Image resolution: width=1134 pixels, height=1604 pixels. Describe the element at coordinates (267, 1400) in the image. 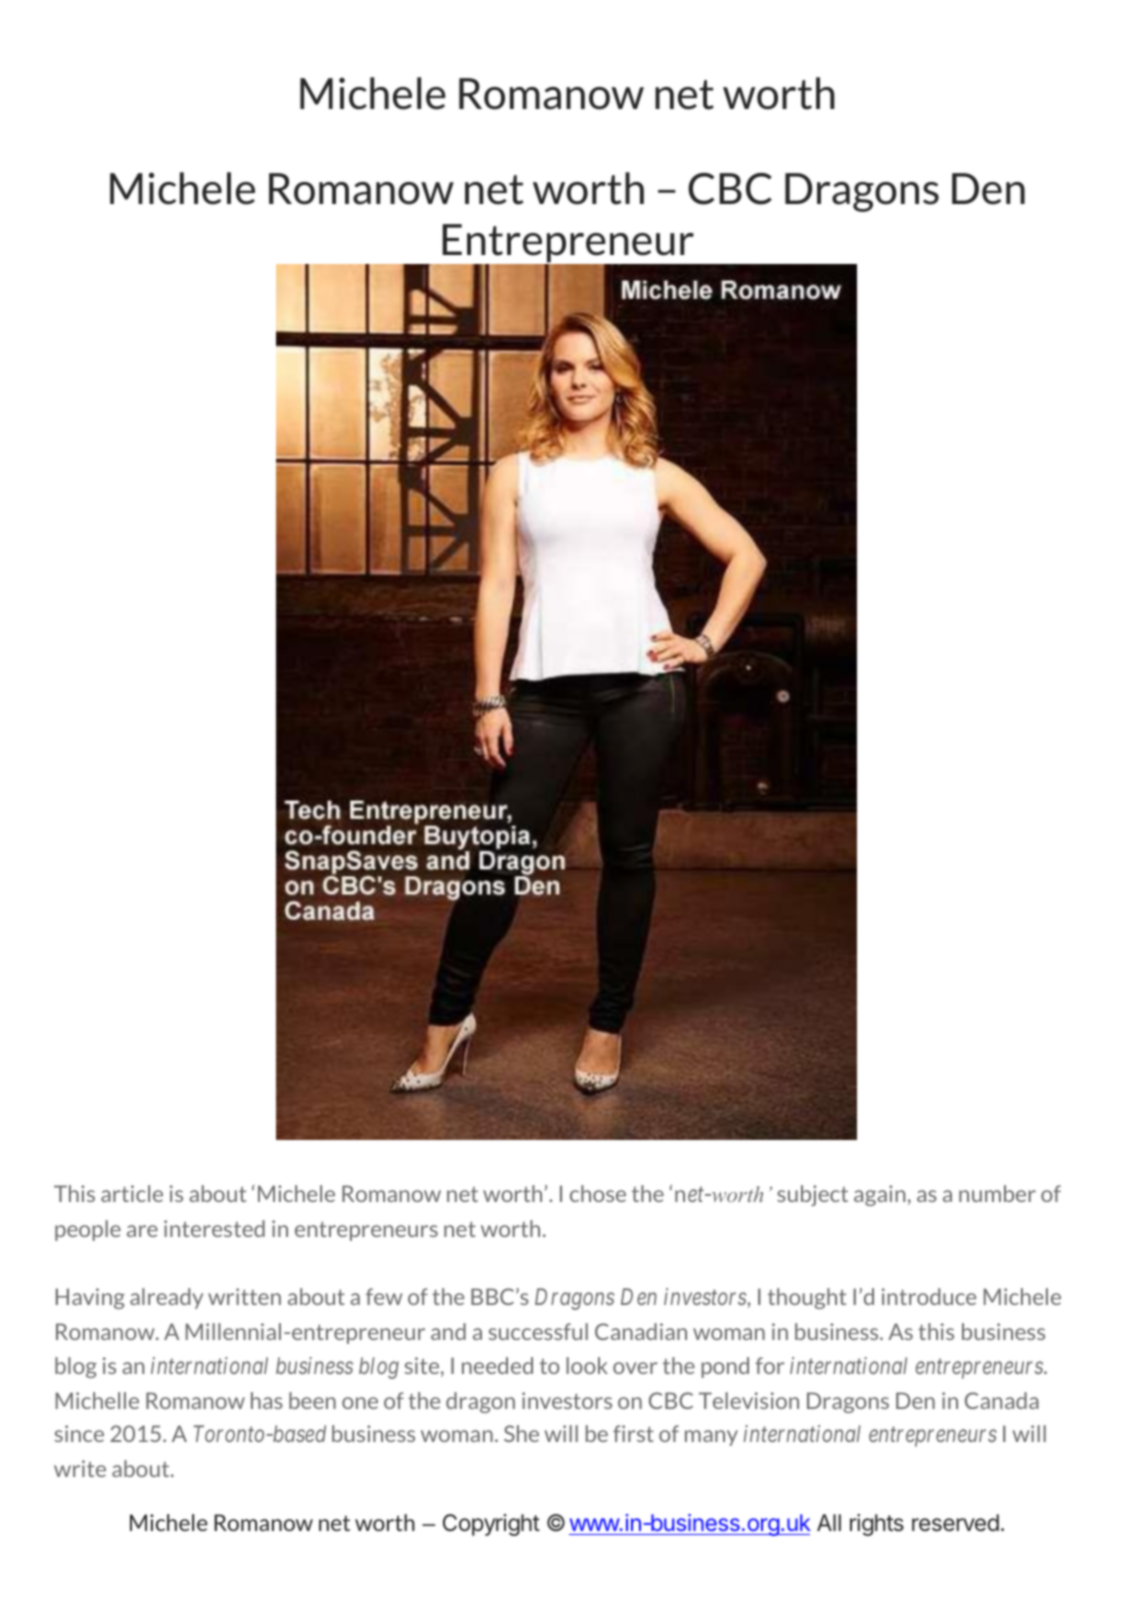

I see `has` at that location.
